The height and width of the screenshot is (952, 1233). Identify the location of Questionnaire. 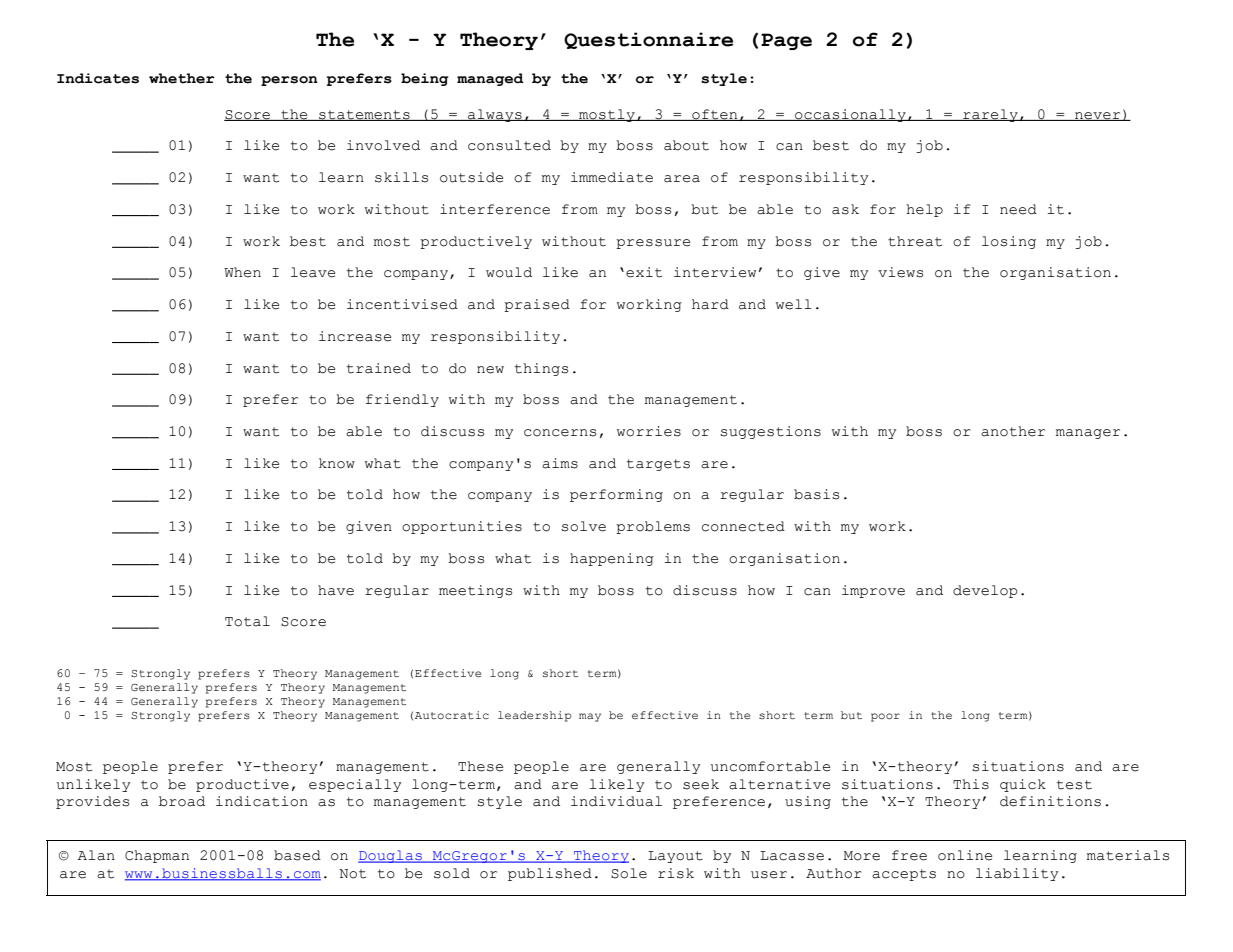
(648, 40).
